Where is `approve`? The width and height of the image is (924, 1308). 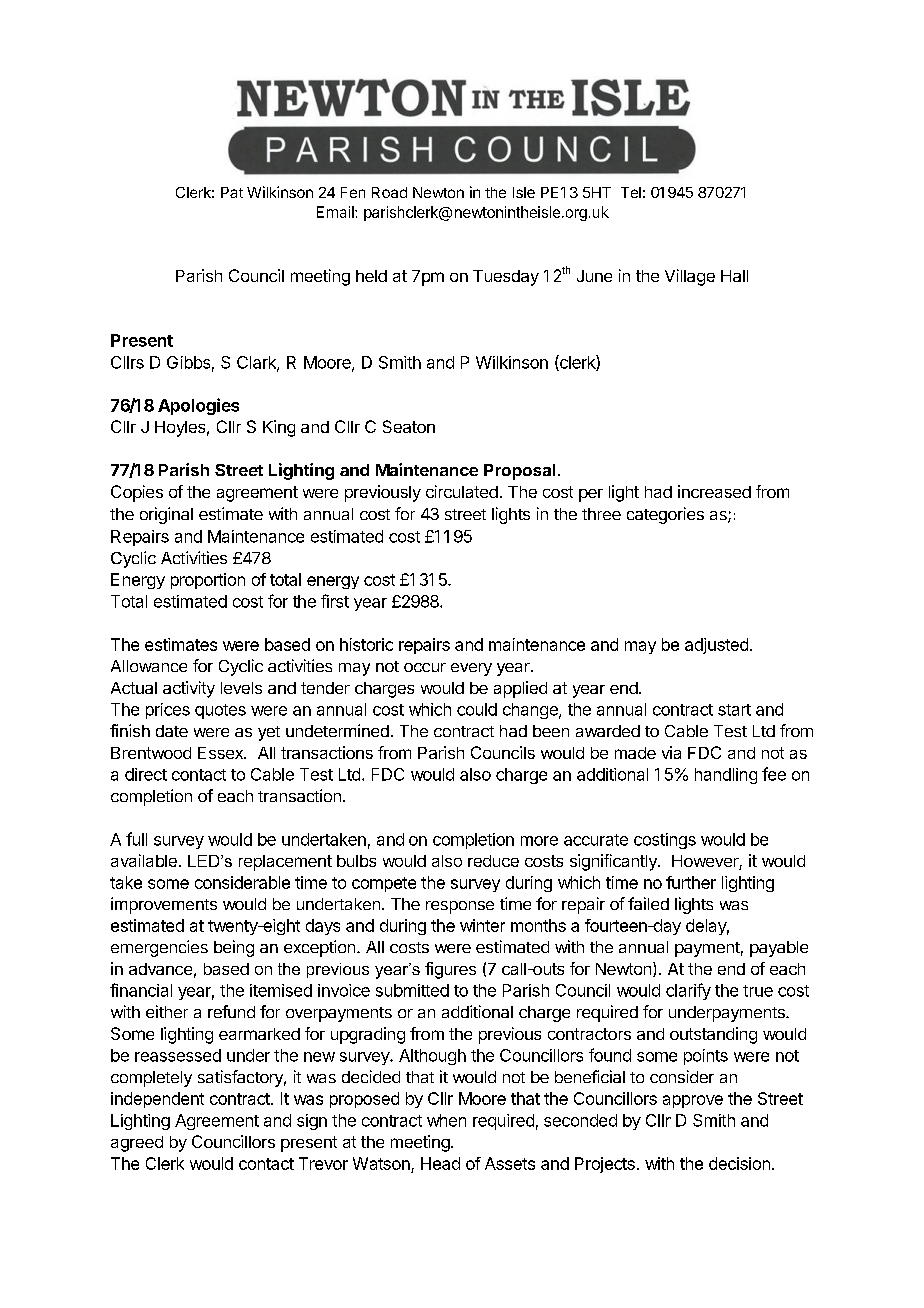
approve is located at coordinates (693, 1101).
